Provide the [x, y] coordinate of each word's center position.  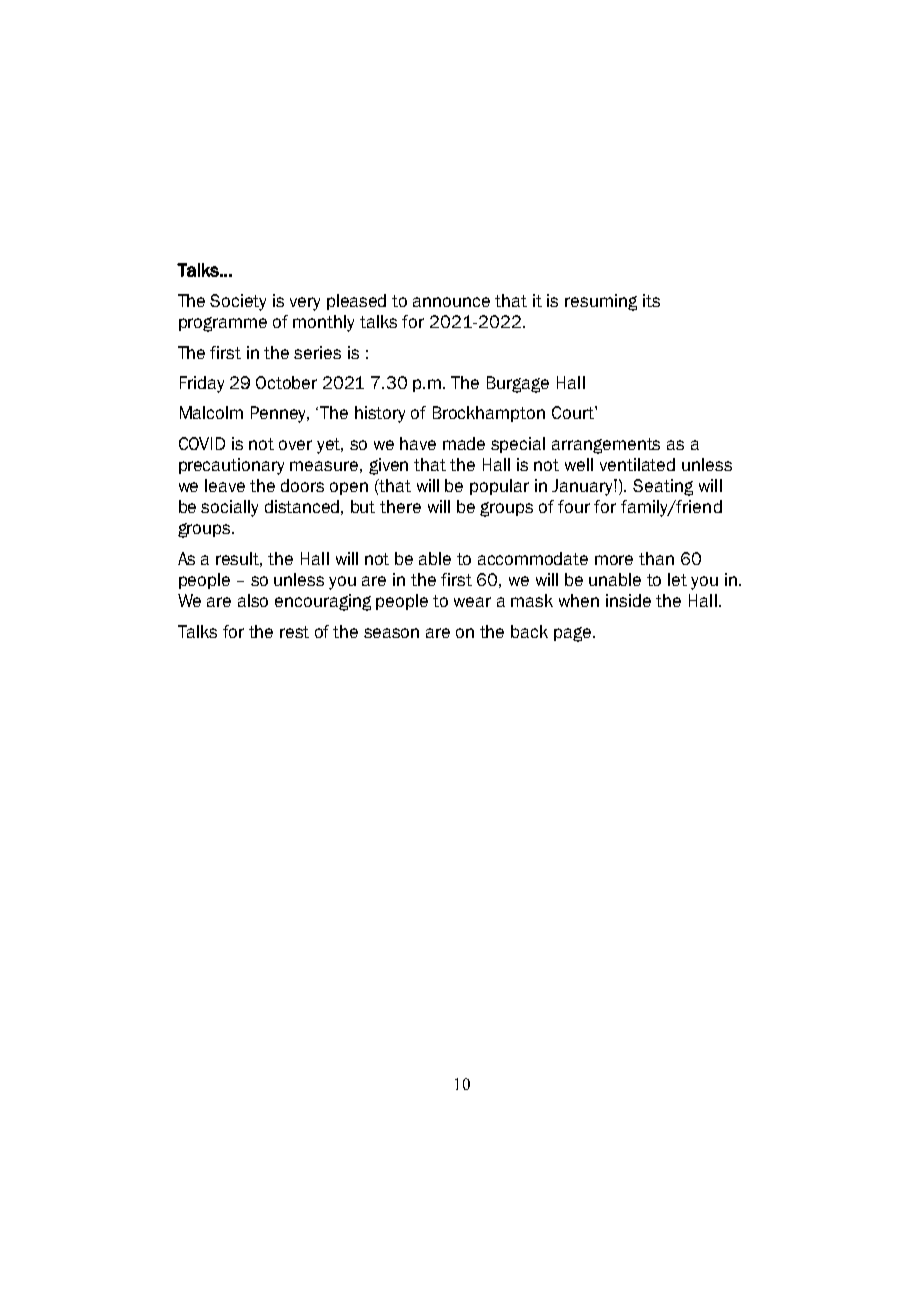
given [388, 466]
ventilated [637, 464]
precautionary [231, 466]
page [574, 634]
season [391, 633]
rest [294, 632]
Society [238, 302]
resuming [601, 302]
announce [451, 302]
